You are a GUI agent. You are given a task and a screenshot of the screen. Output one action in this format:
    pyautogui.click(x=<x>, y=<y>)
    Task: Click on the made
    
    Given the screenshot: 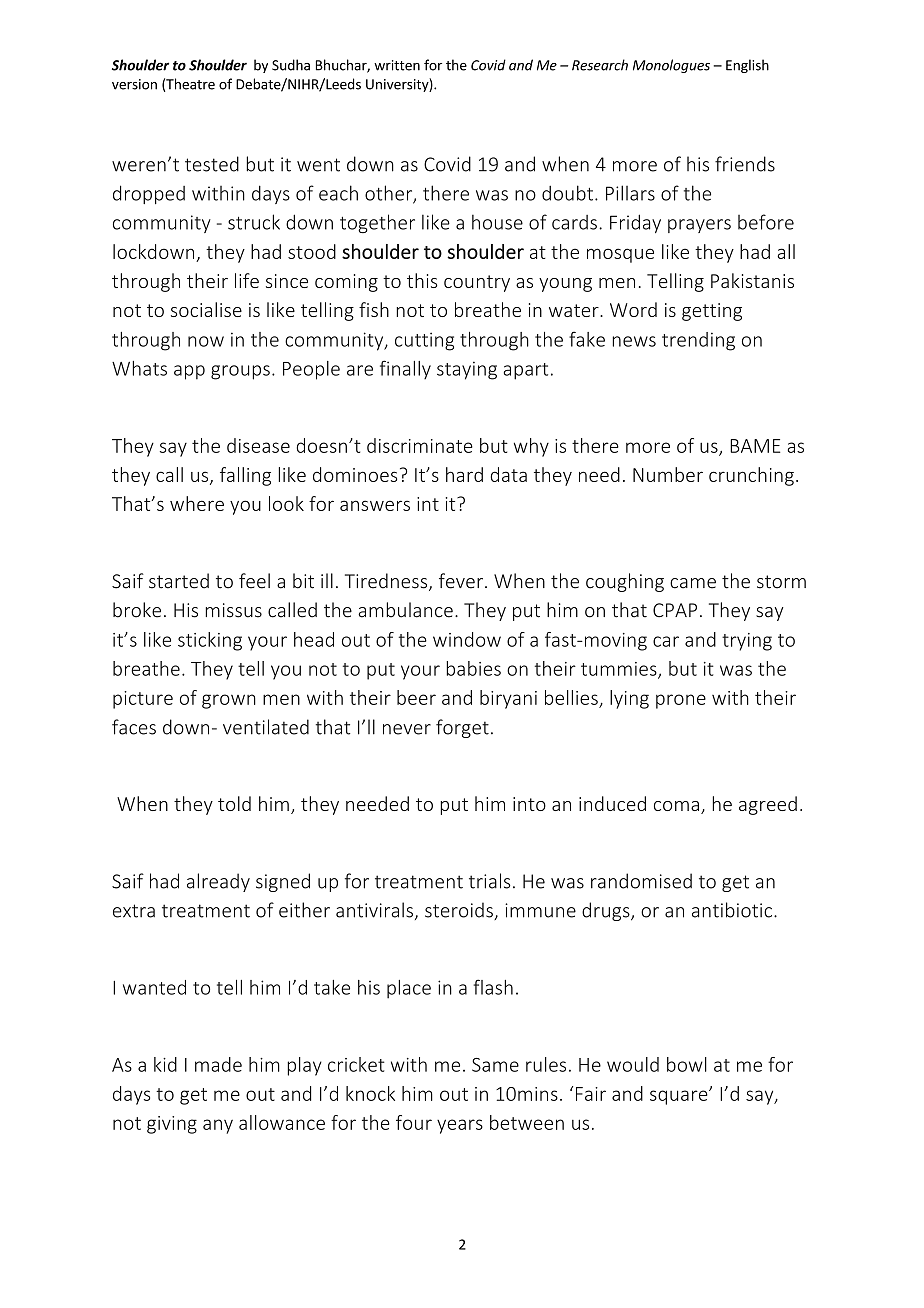 What is the action you would take?
    pyautogui.click(x=218, y=1064)
